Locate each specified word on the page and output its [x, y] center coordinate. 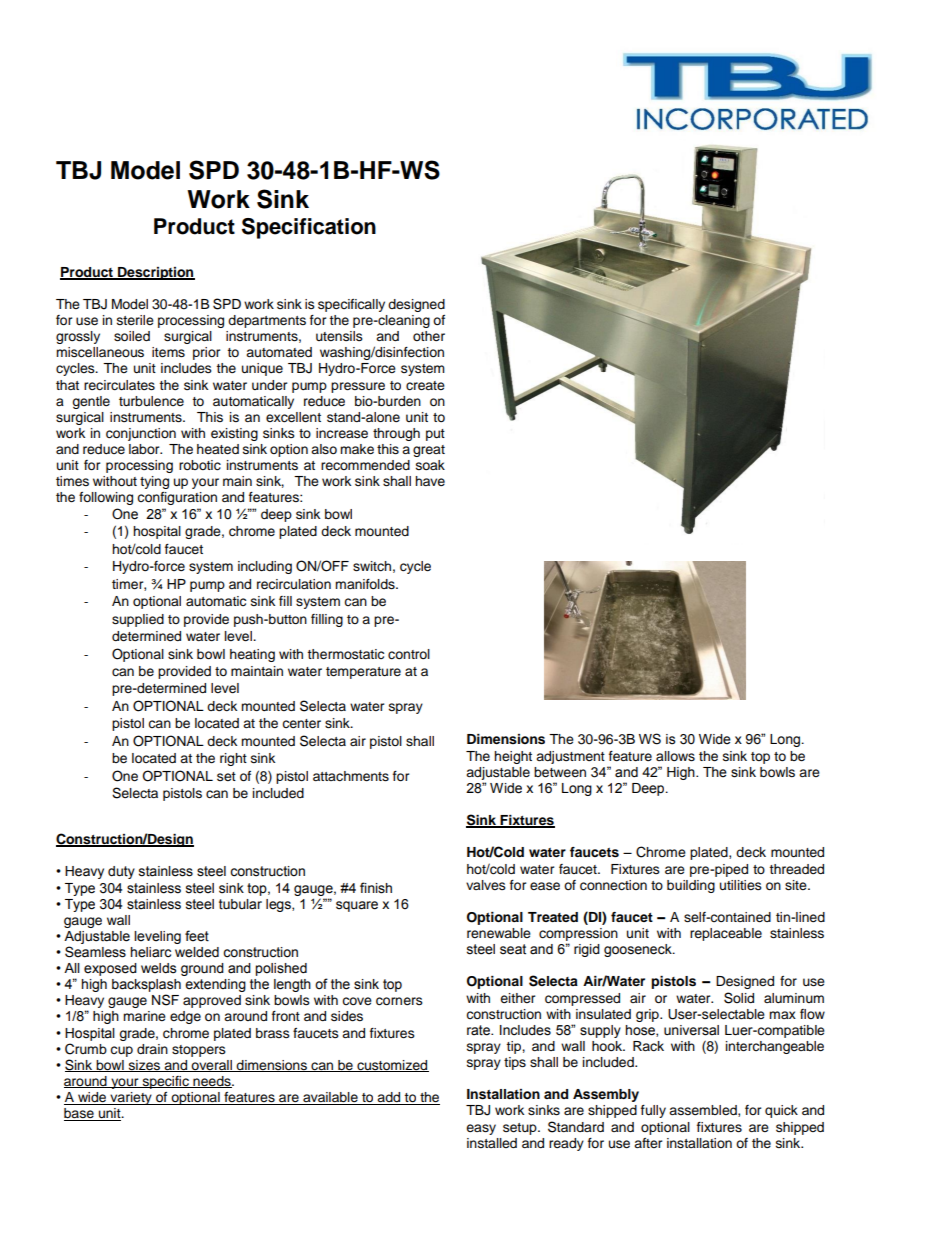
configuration [177, 498]
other [429, 336]
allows [675, 756]
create [425, 386]
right [233, 759]
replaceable [726, 934]
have [430, 481]
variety [131, 1098]
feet [197, 936]
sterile [135, 320]
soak [430, 465]
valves [486, 885]
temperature [363, 673]
